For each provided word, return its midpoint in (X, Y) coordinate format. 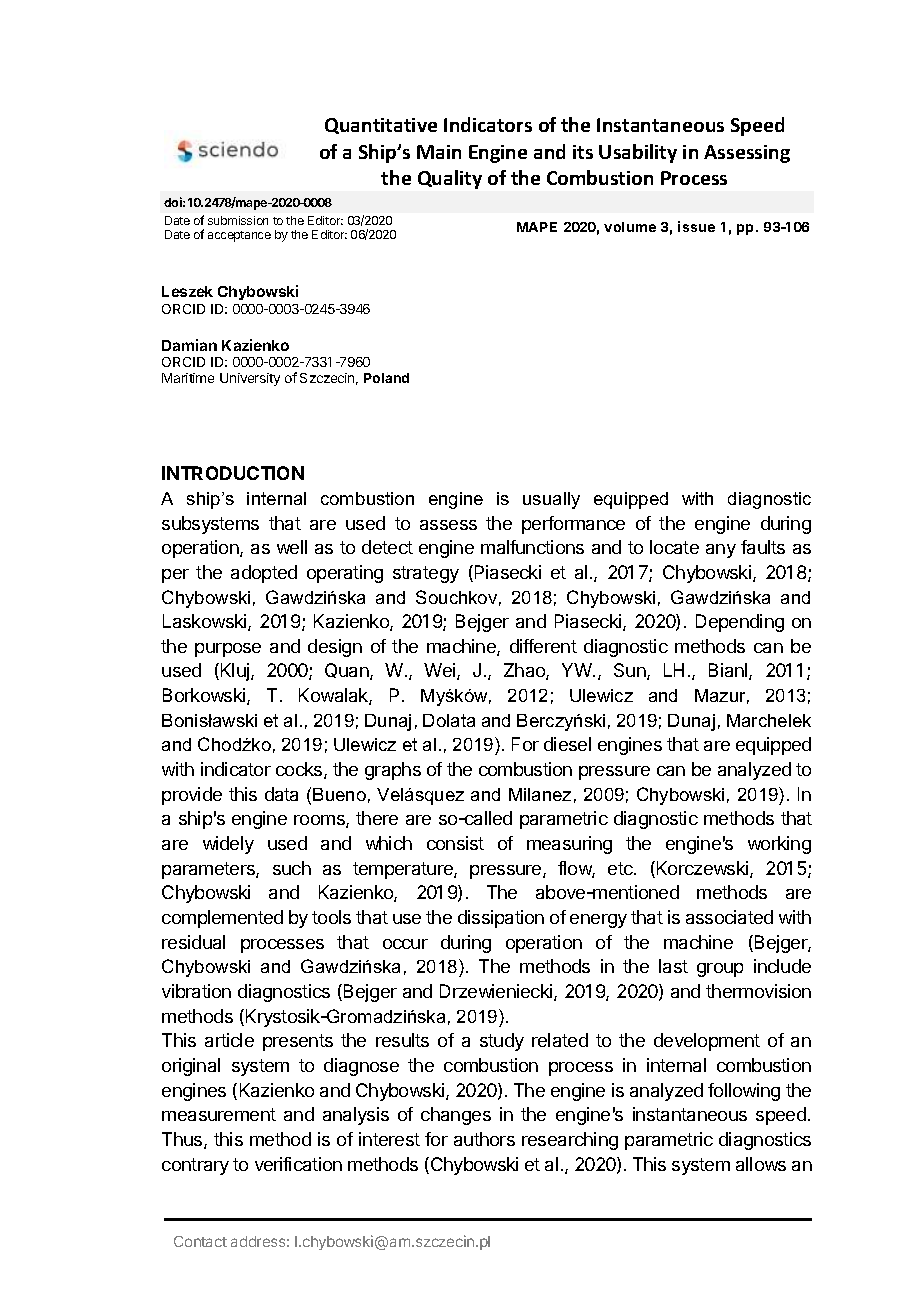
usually (551, 500)
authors (484, 1139)
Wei (441, 671)
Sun (631, 671)
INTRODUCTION (233, 473)
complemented (222, 919)
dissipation (501, 919)
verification (298, 1164)
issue (696, 226)
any (721, 551)
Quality (450, 179)
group (720, 970)
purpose (228, 650)
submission (238, 220)
